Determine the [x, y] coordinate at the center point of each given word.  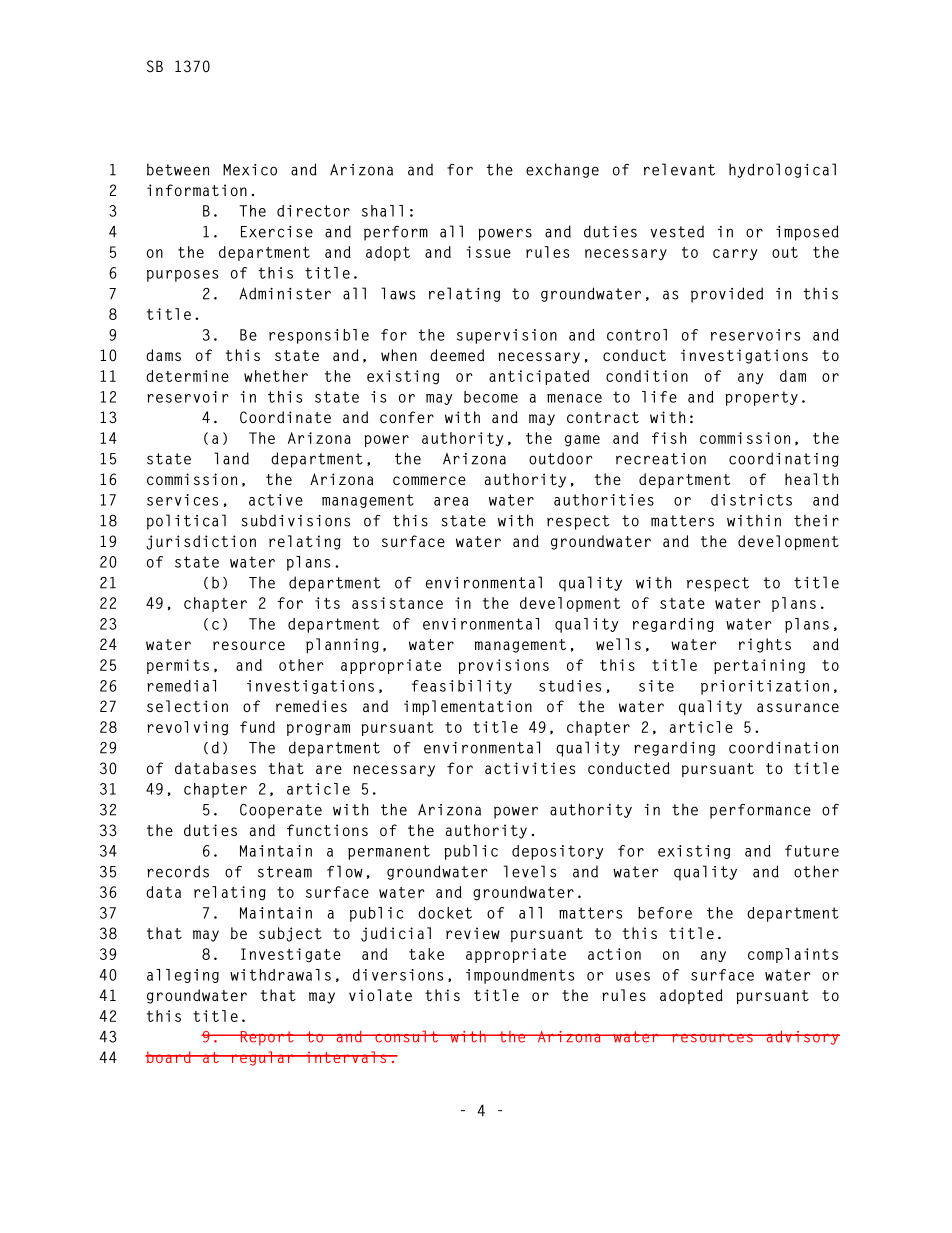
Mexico [250, 170]
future [812, 851]
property [761, 398]
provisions [503, 666]
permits [178, 666]
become [491, 397]
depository [558, 852]
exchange [562, 170]
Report [267, 1038]
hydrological [782, 170]
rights [765, 645]
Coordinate [285, 417]
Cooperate [281, 811]
